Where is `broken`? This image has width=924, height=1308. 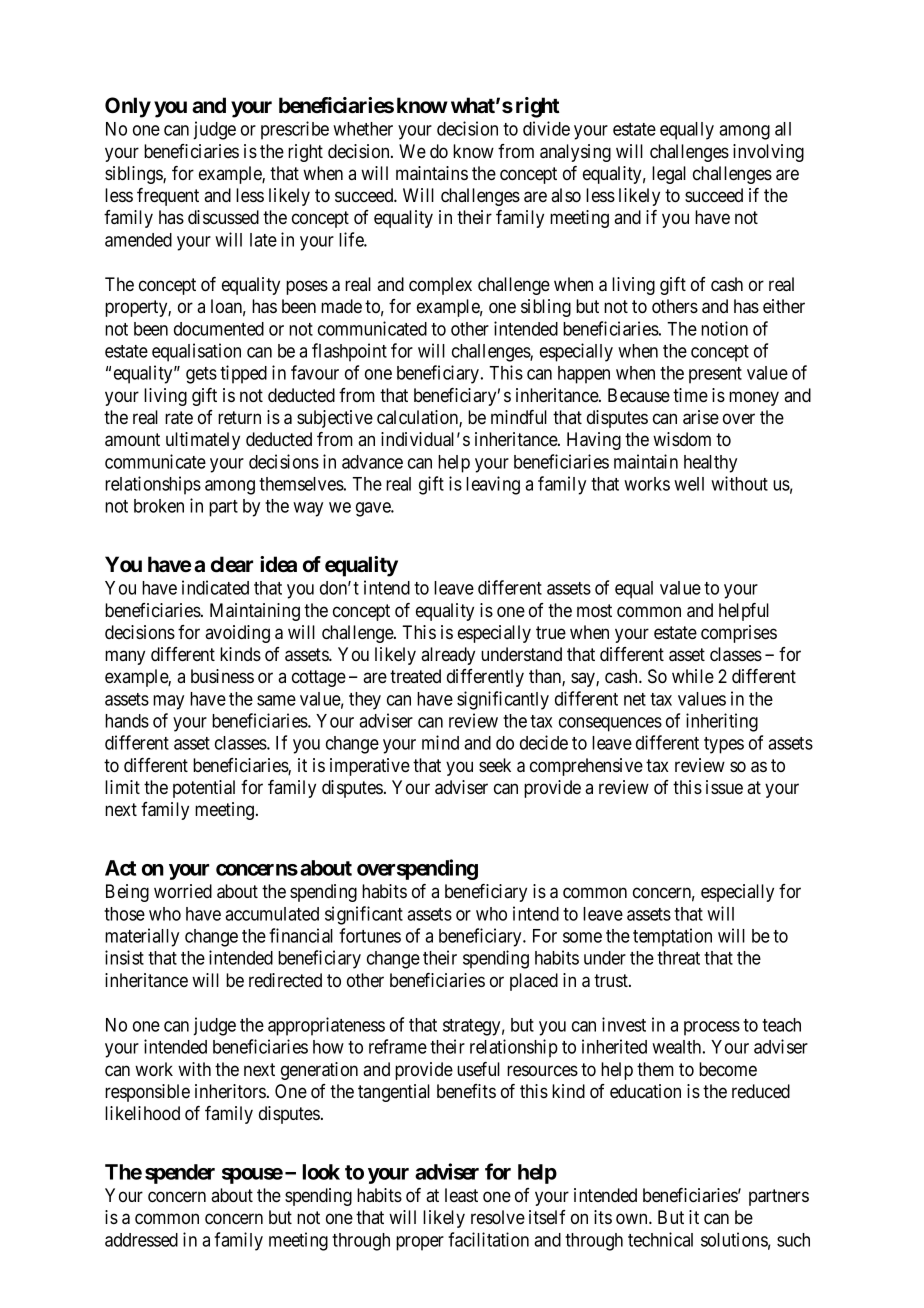
broken is located at coordinates (159, 506).
